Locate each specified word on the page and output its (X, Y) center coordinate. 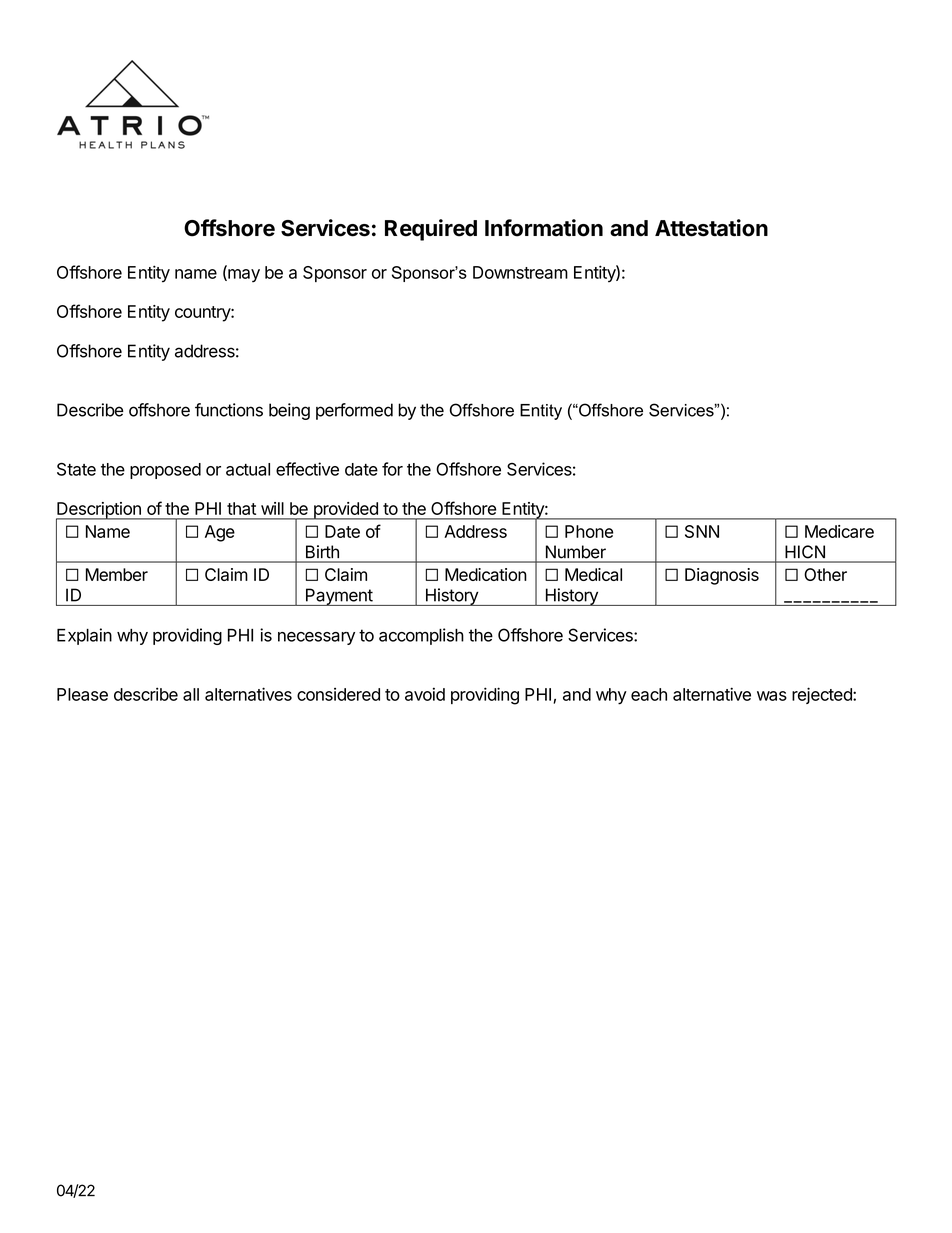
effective (307, 469)
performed (354, 411)
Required (431, 230)
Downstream (520, 272)
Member (117, 574)
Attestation (711, 228)
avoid (425, 694)
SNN (702, 531)
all (191, 694)
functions (229, 410)
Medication (486, 574)
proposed (165, 471)
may (243, 276)
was (772, 696)
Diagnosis (722, 576)
